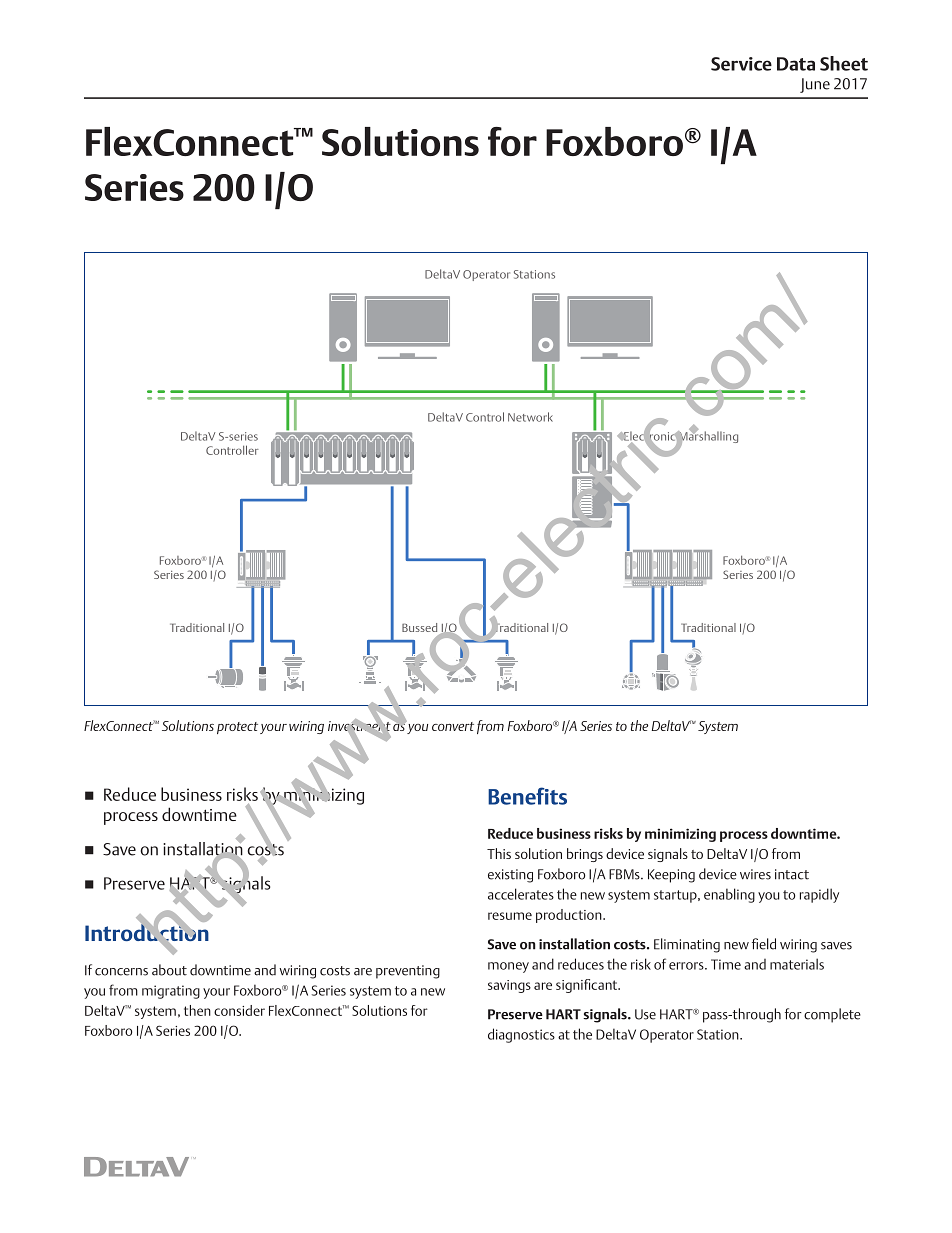  Describe the element at coordinates (197, 1010) in the page. I see `then` at that location.
